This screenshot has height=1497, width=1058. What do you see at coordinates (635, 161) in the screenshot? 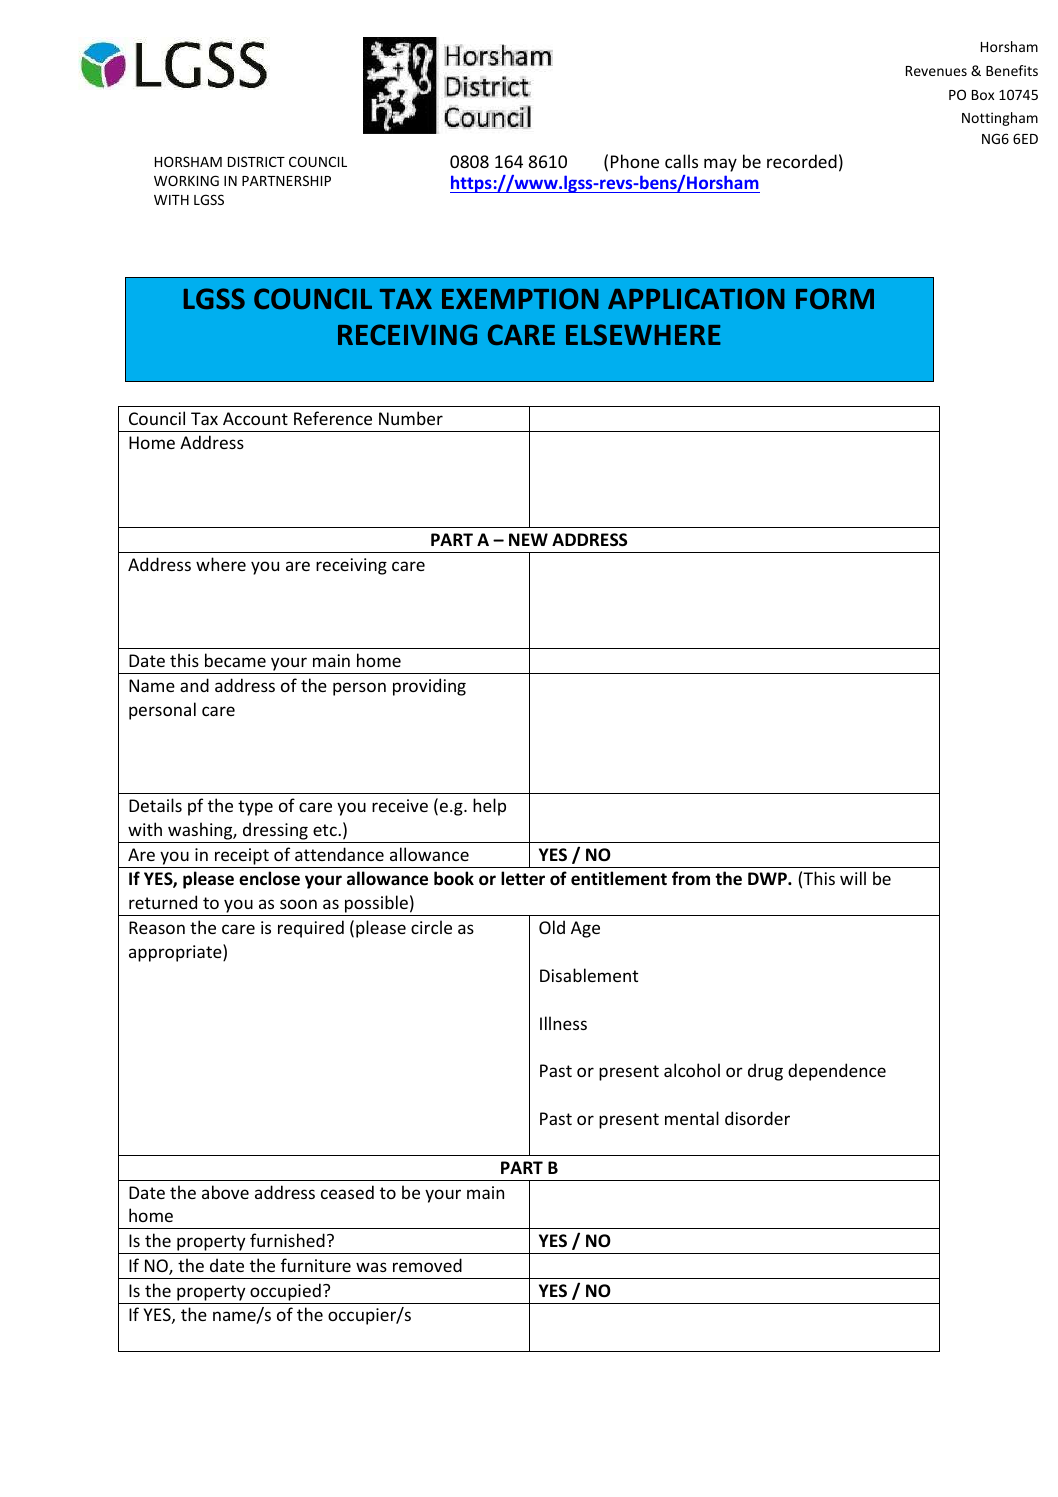
I see `Phone` at bounding box center [635, 161].
